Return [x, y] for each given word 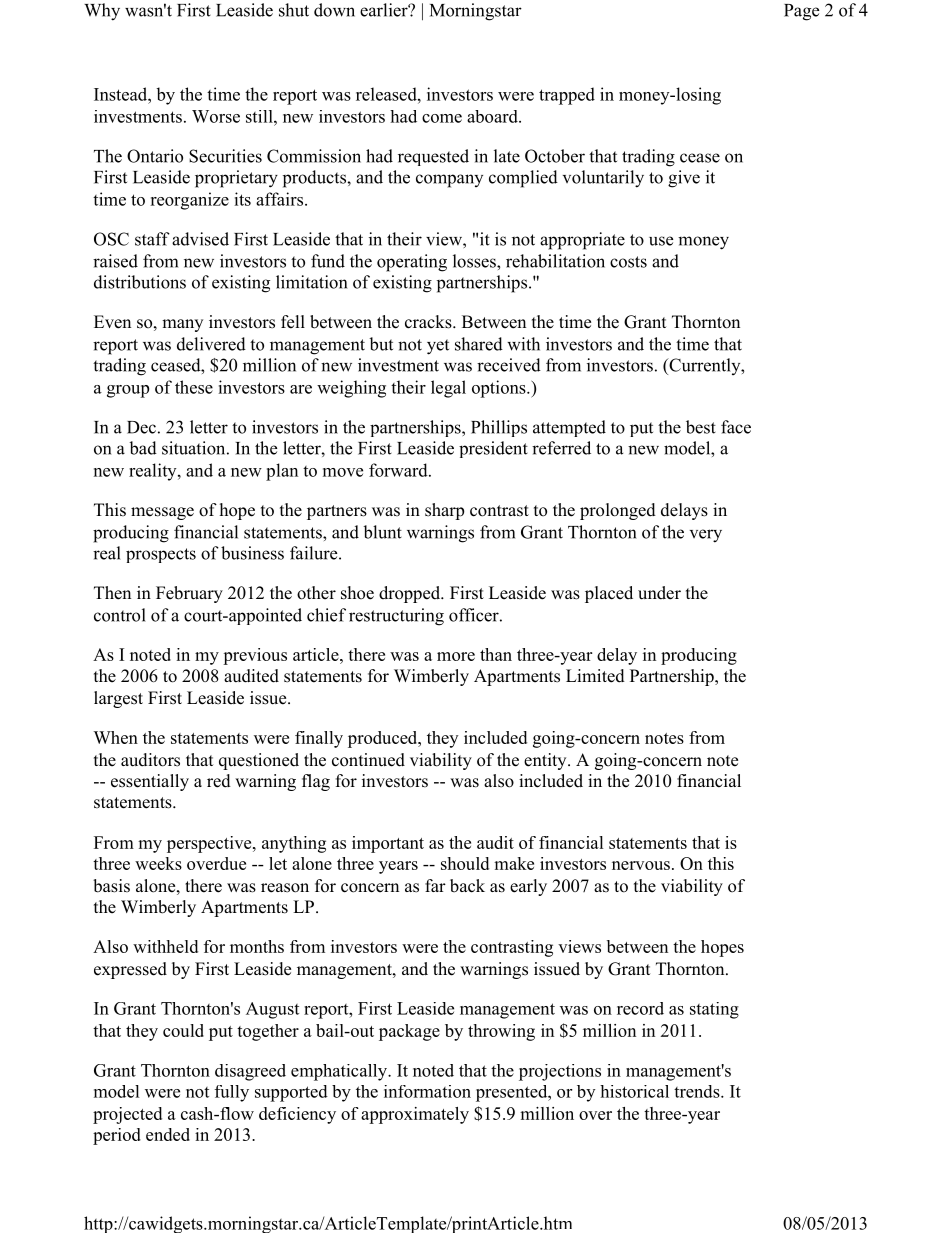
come [442, 118]
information [427, 1091]
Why [102, 12]
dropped [411, 594]
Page [801, 12]
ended [168, 1134]
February [189, 594]
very [706, 536]
